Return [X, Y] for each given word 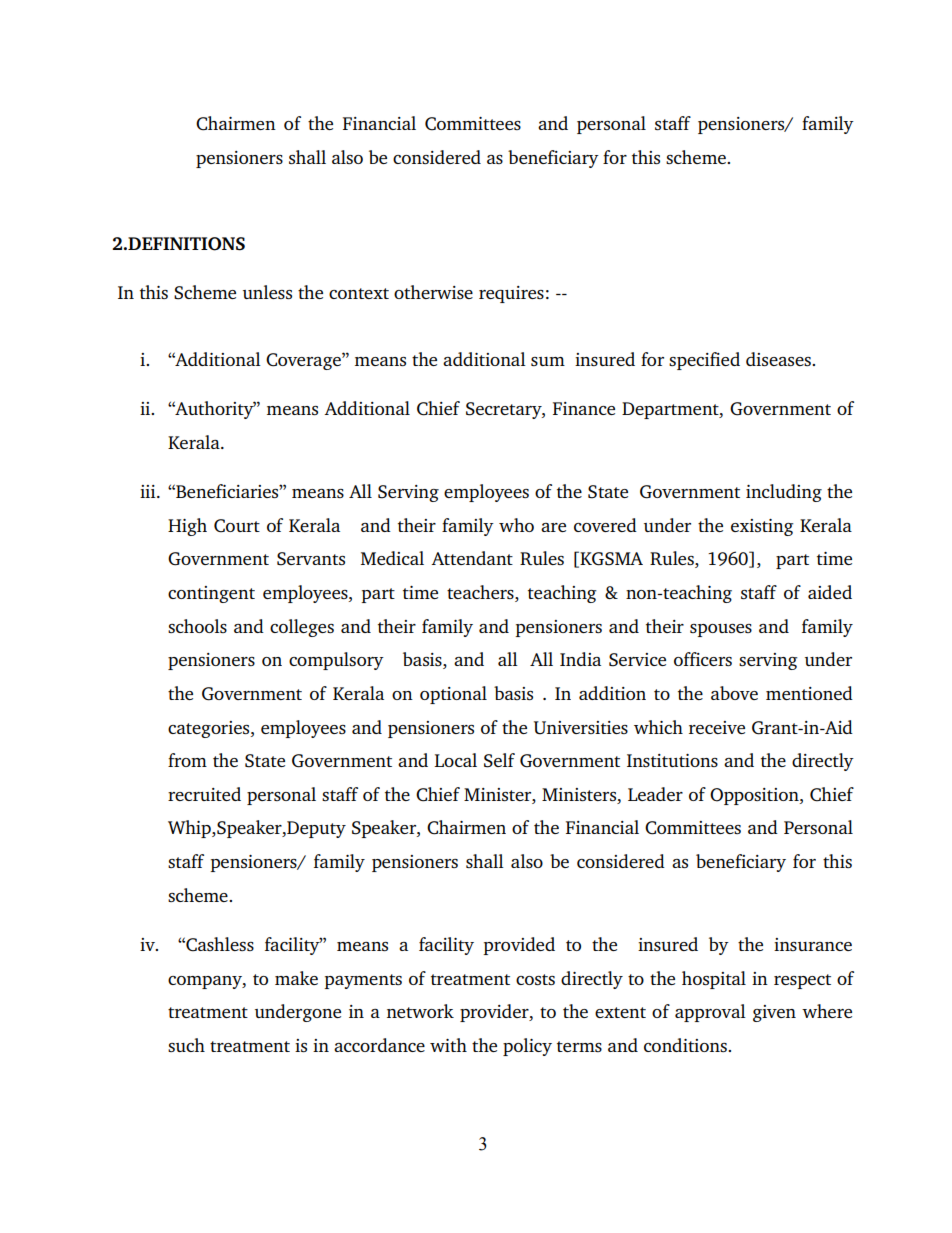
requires [511, 294]
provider [495, 1013]
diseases [779, 359]
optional [453, 695]
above [734, 693]
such [186, 1045]
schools [197, 626]
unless [267, 292]
